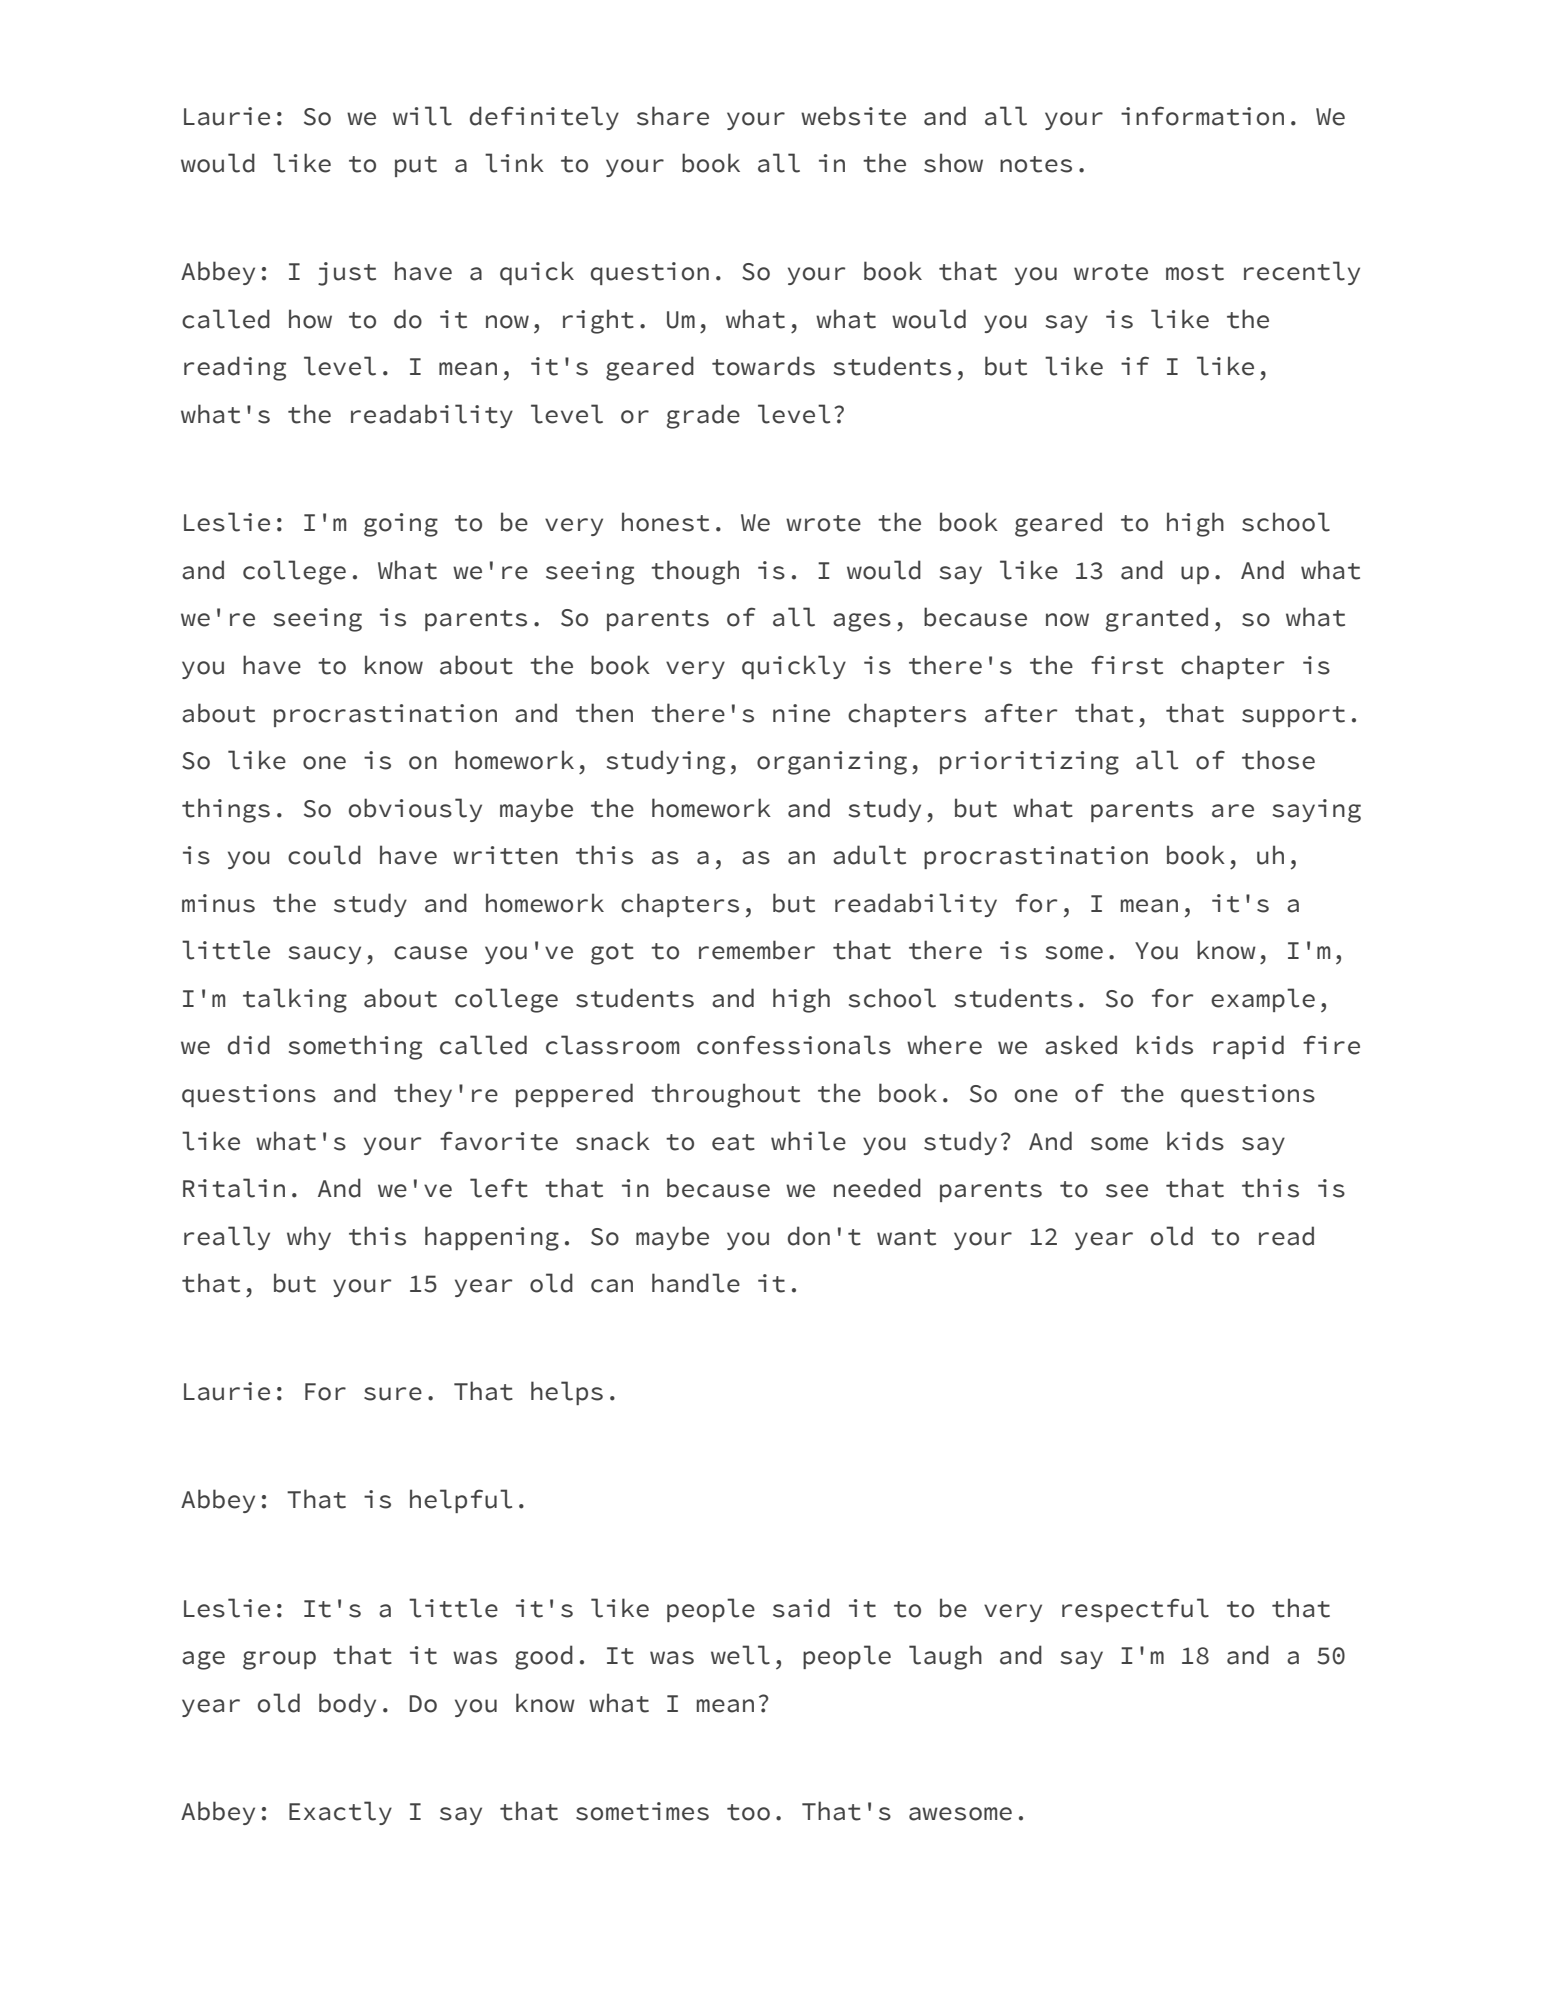 The image size is (1544, 1998). Describe the element at coordinates (1248, 1047) in the screenshot. I see `rapid` at that location.
